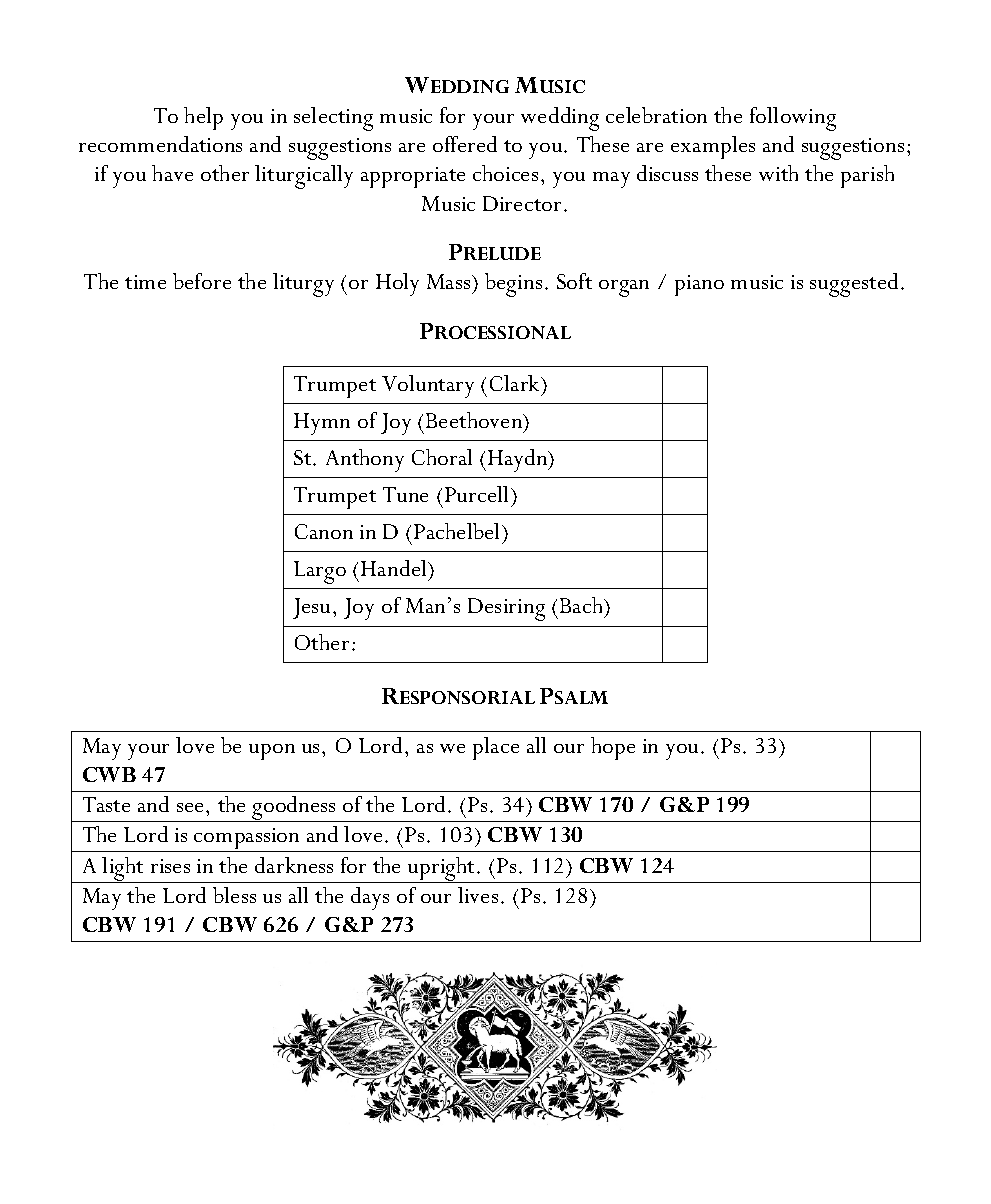  I want to click on hope, so click(613, 748).
